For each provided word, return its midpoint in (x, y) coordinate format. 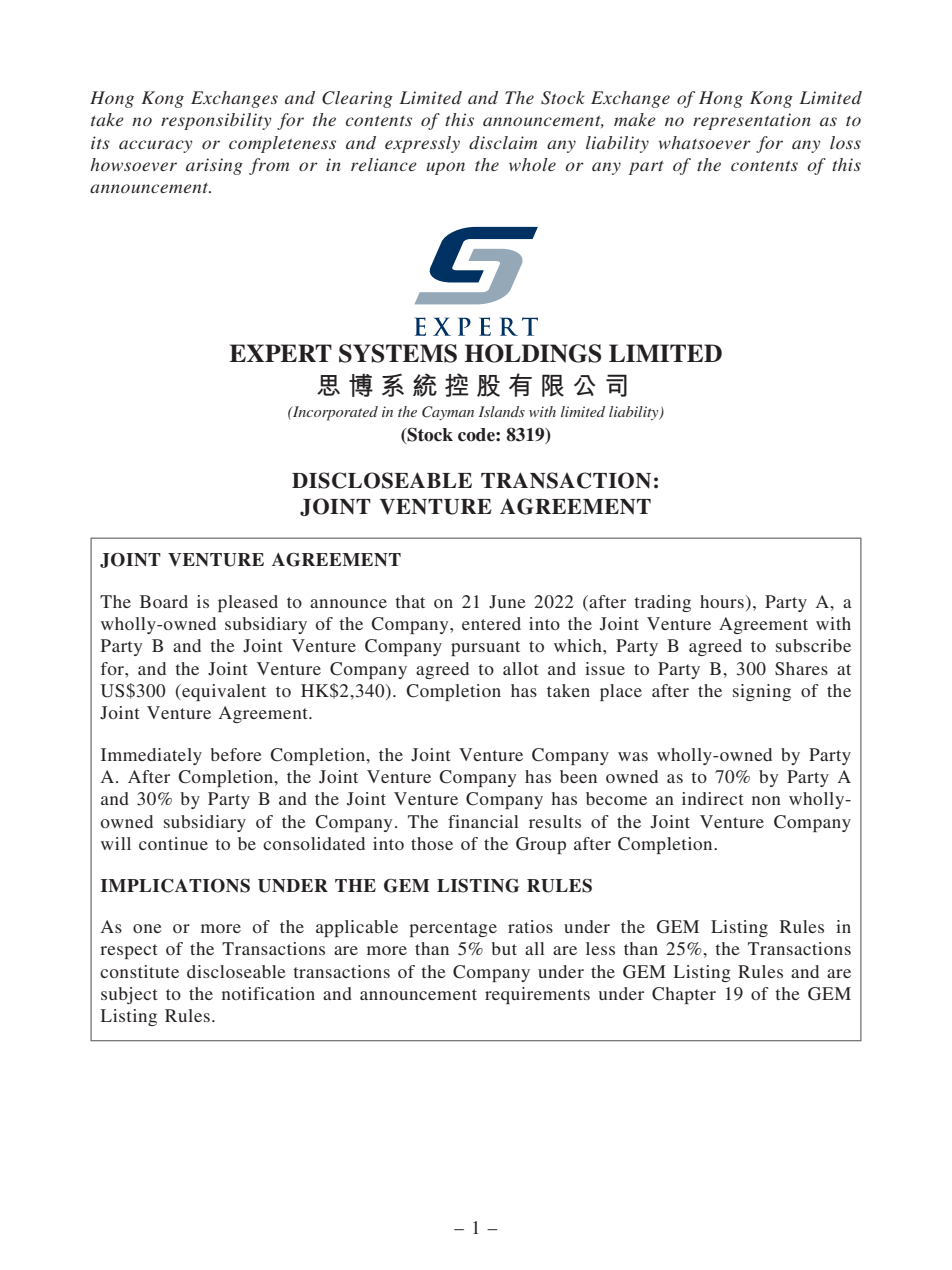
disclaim (503, 142)
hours (722, 601)
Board (164, 601)
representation (752, 121)
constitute (139, 971)
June (507, 602)
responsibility (216, 121)
